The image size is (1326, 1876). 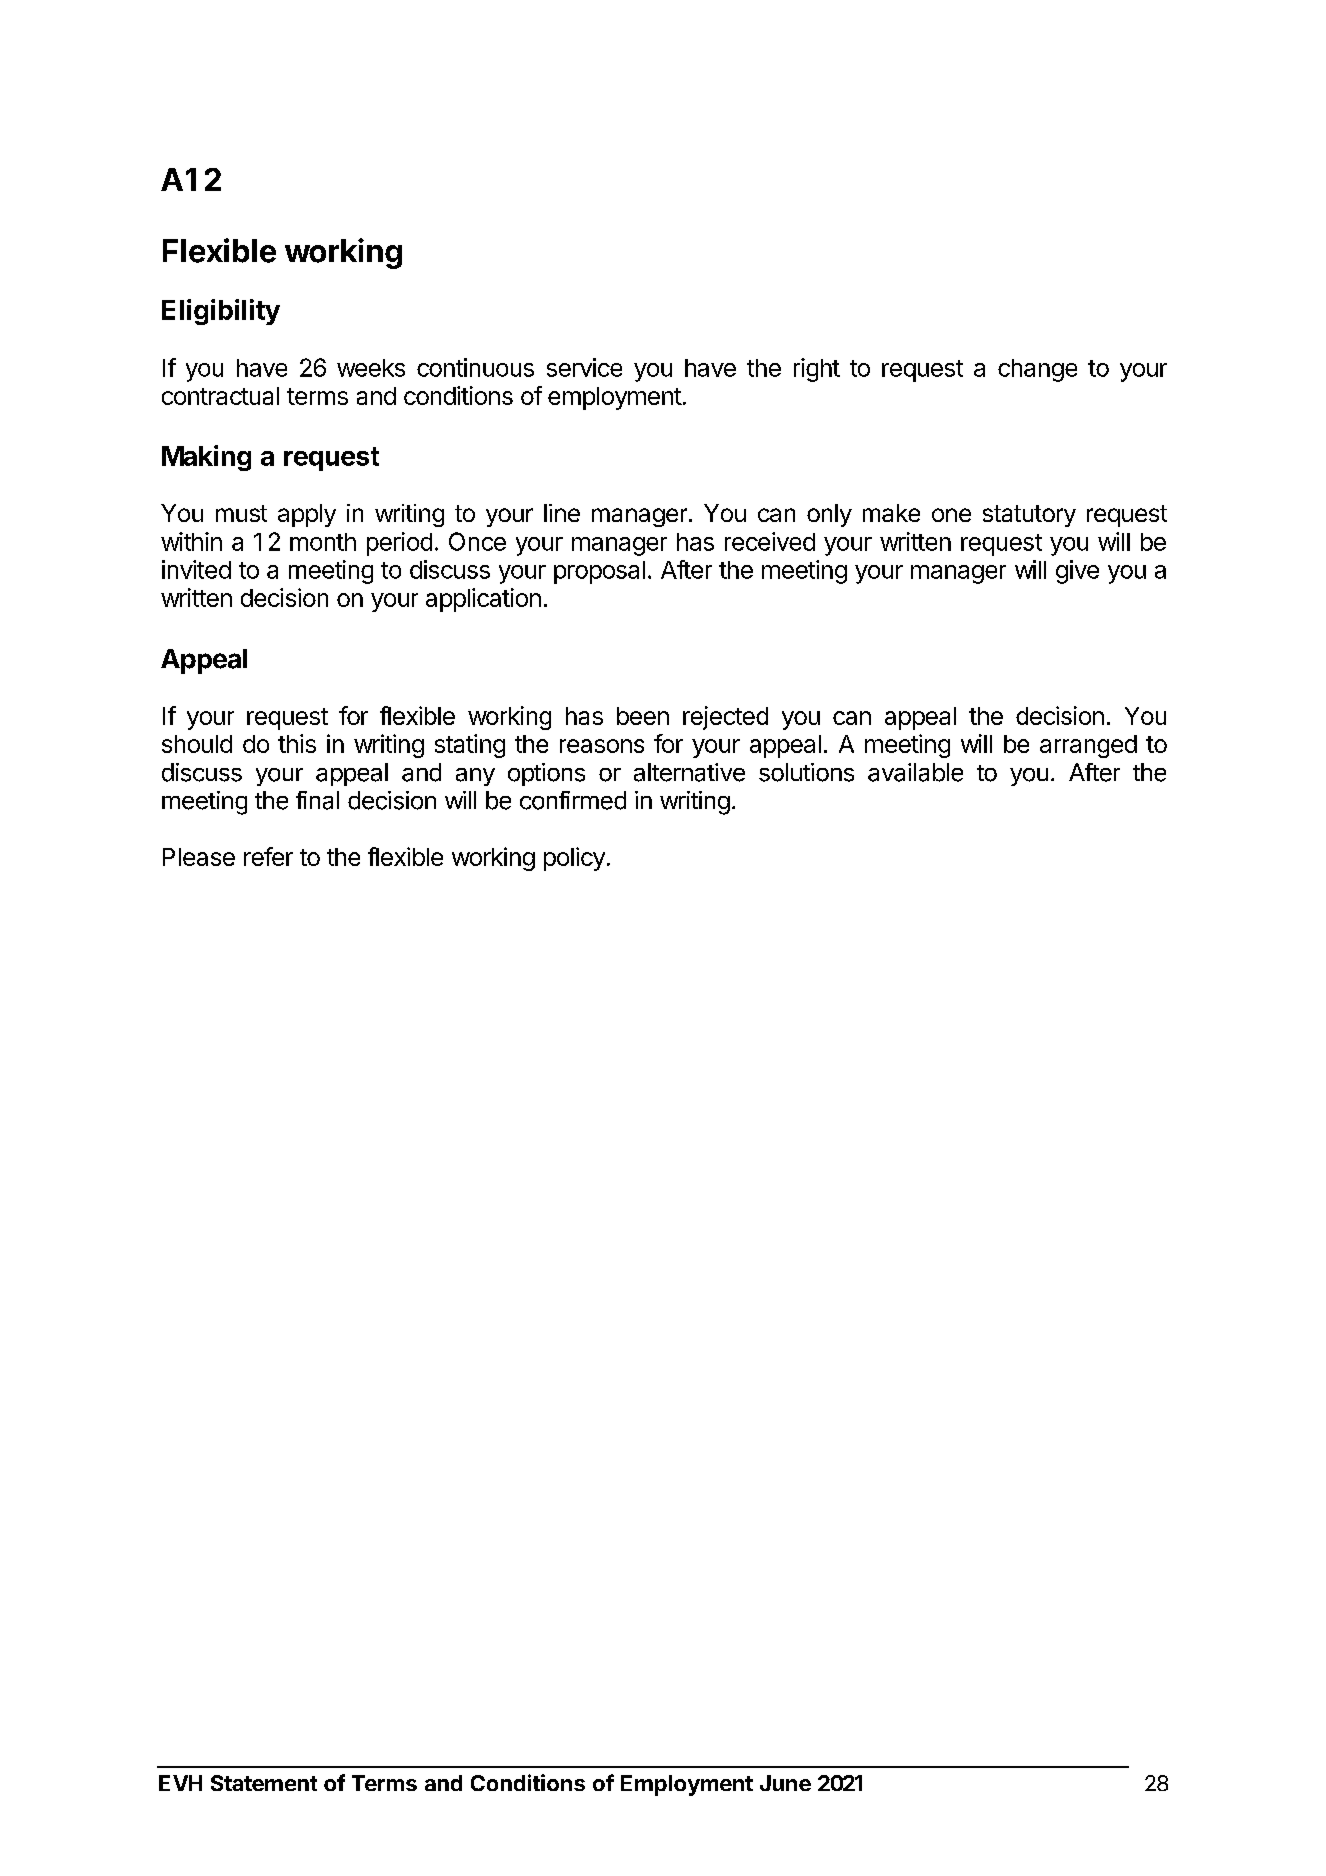 I want to click on solutions, so click(x=806, y=772).
